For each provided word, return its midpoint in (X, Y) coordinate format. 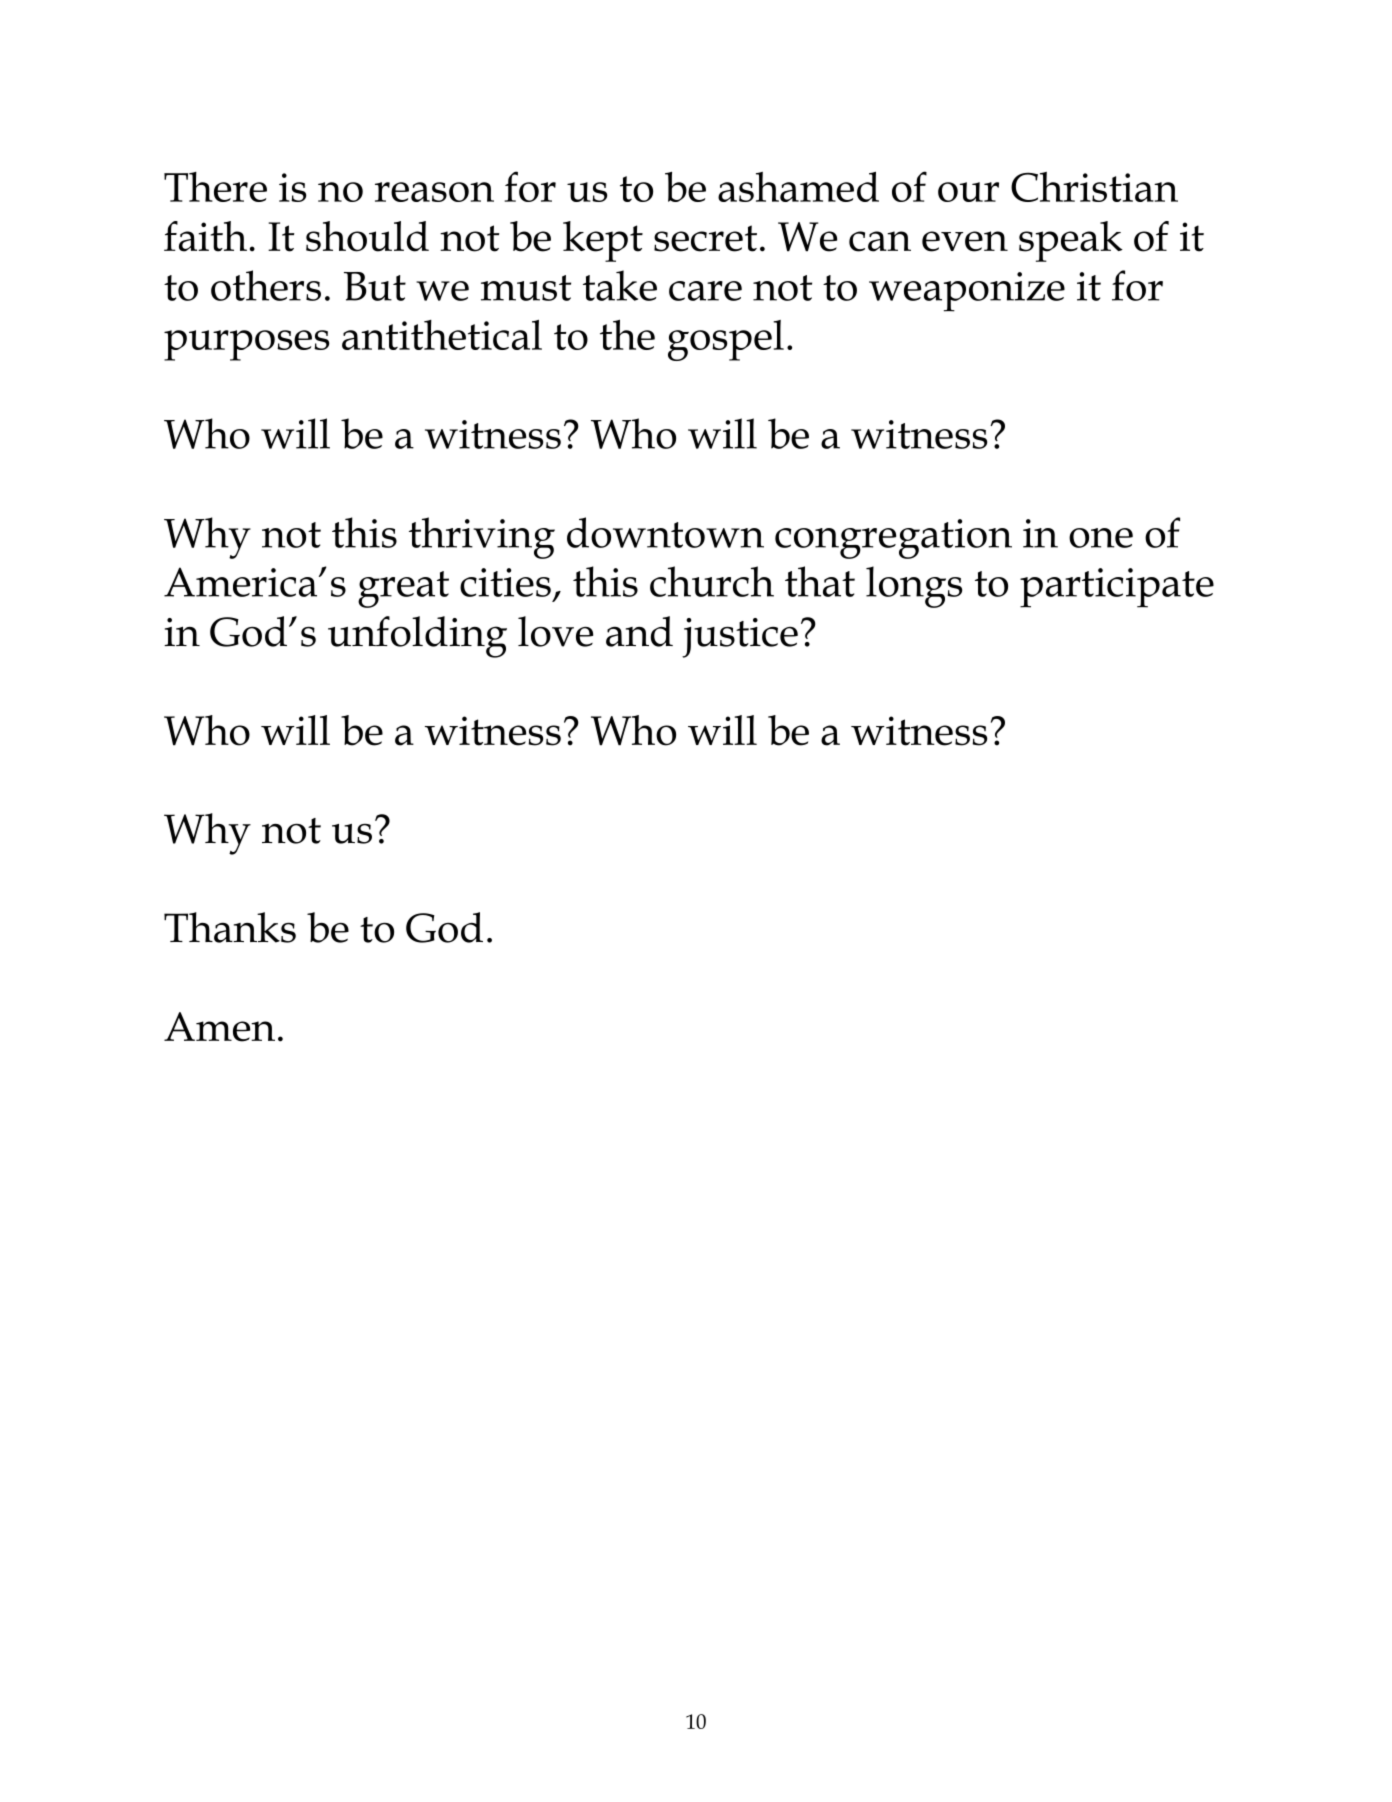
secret (705, 238)
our (968, 192)
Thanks (230, 927)
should (367, 236)
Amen (219, 1027)
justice (740, 638)
